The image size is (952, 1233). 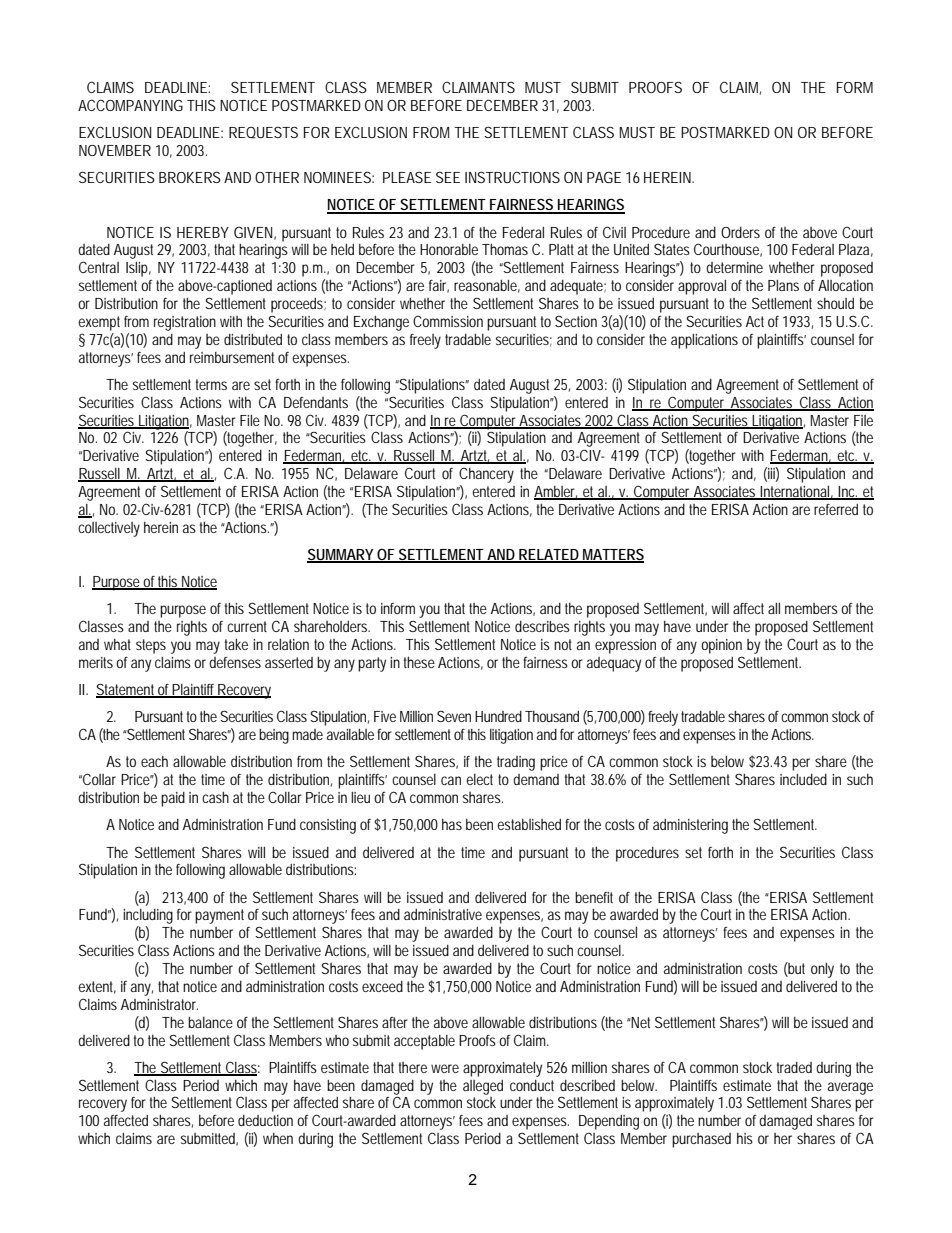 I want to click on SEE, so click(x=448, y=177).
